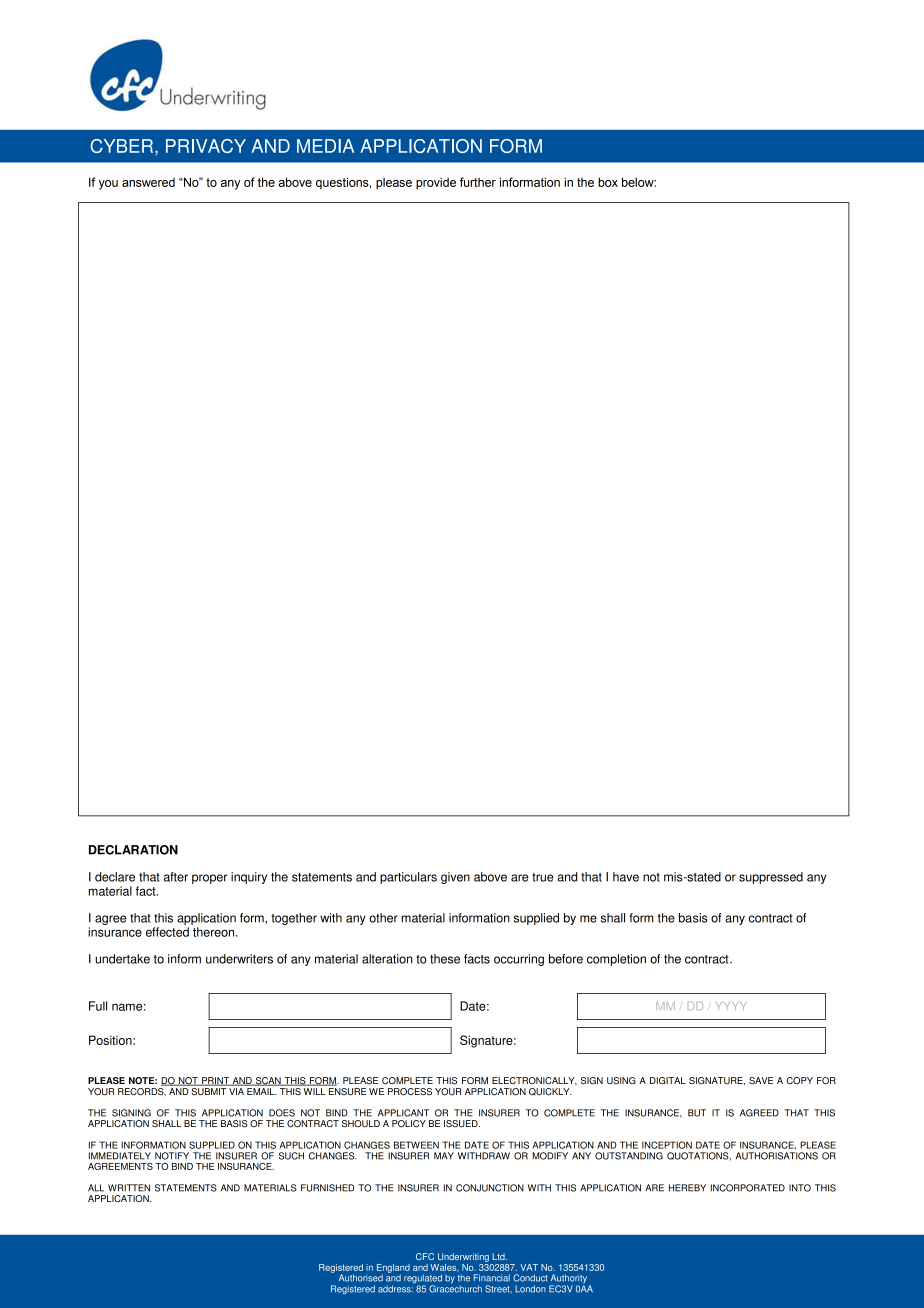 This document has height=1308, width=924. What do you see at coordinates (129, 1188) in the document?
I see `WRITTEN` at bounding box center [129, 1188].
